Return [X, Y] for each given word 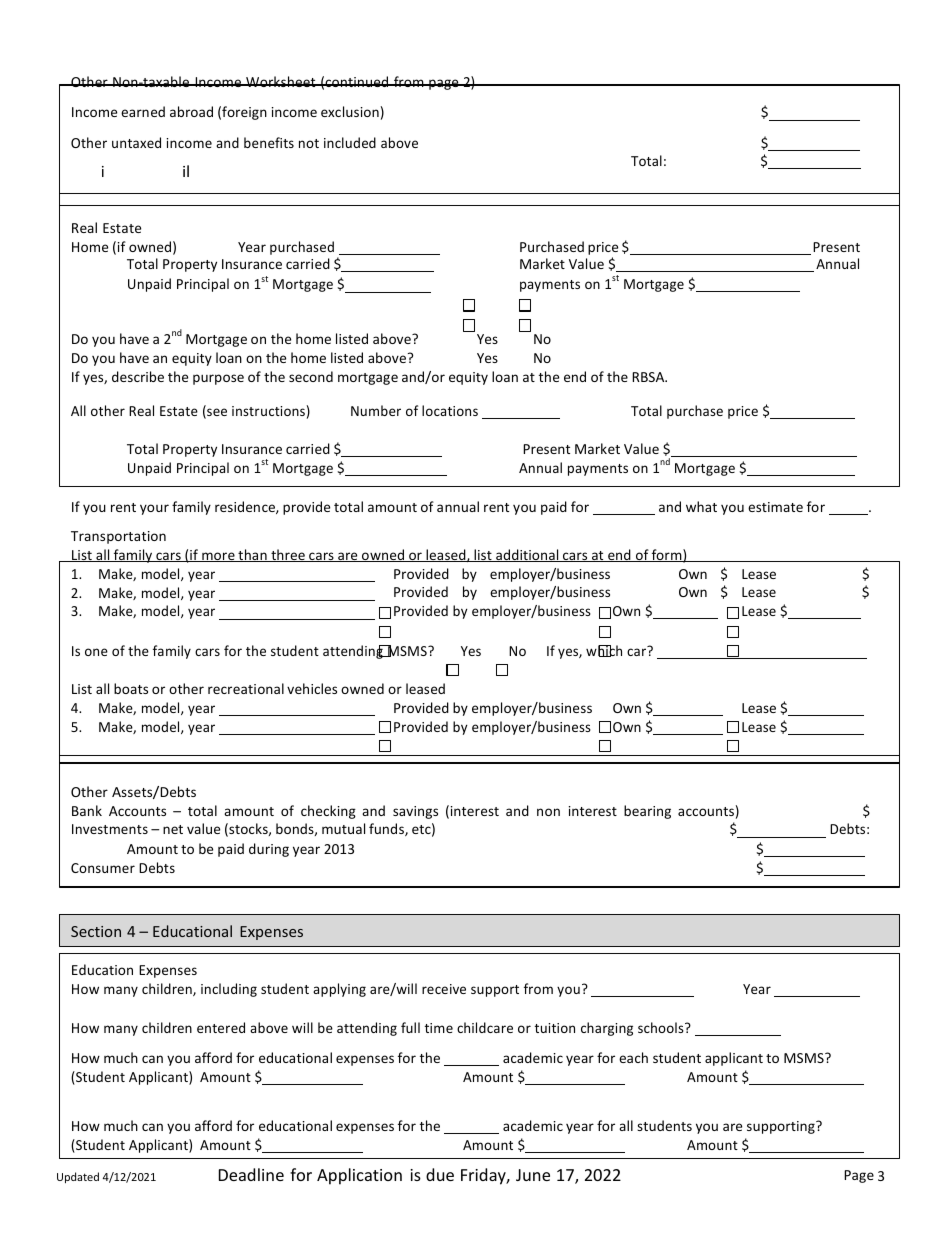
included [350, 142]
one [96, 652]
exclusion [350, 111]
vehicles [312, 688]
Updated [78, 1177]
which [604, 651]
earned [143, 111]
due [440, 1174]
